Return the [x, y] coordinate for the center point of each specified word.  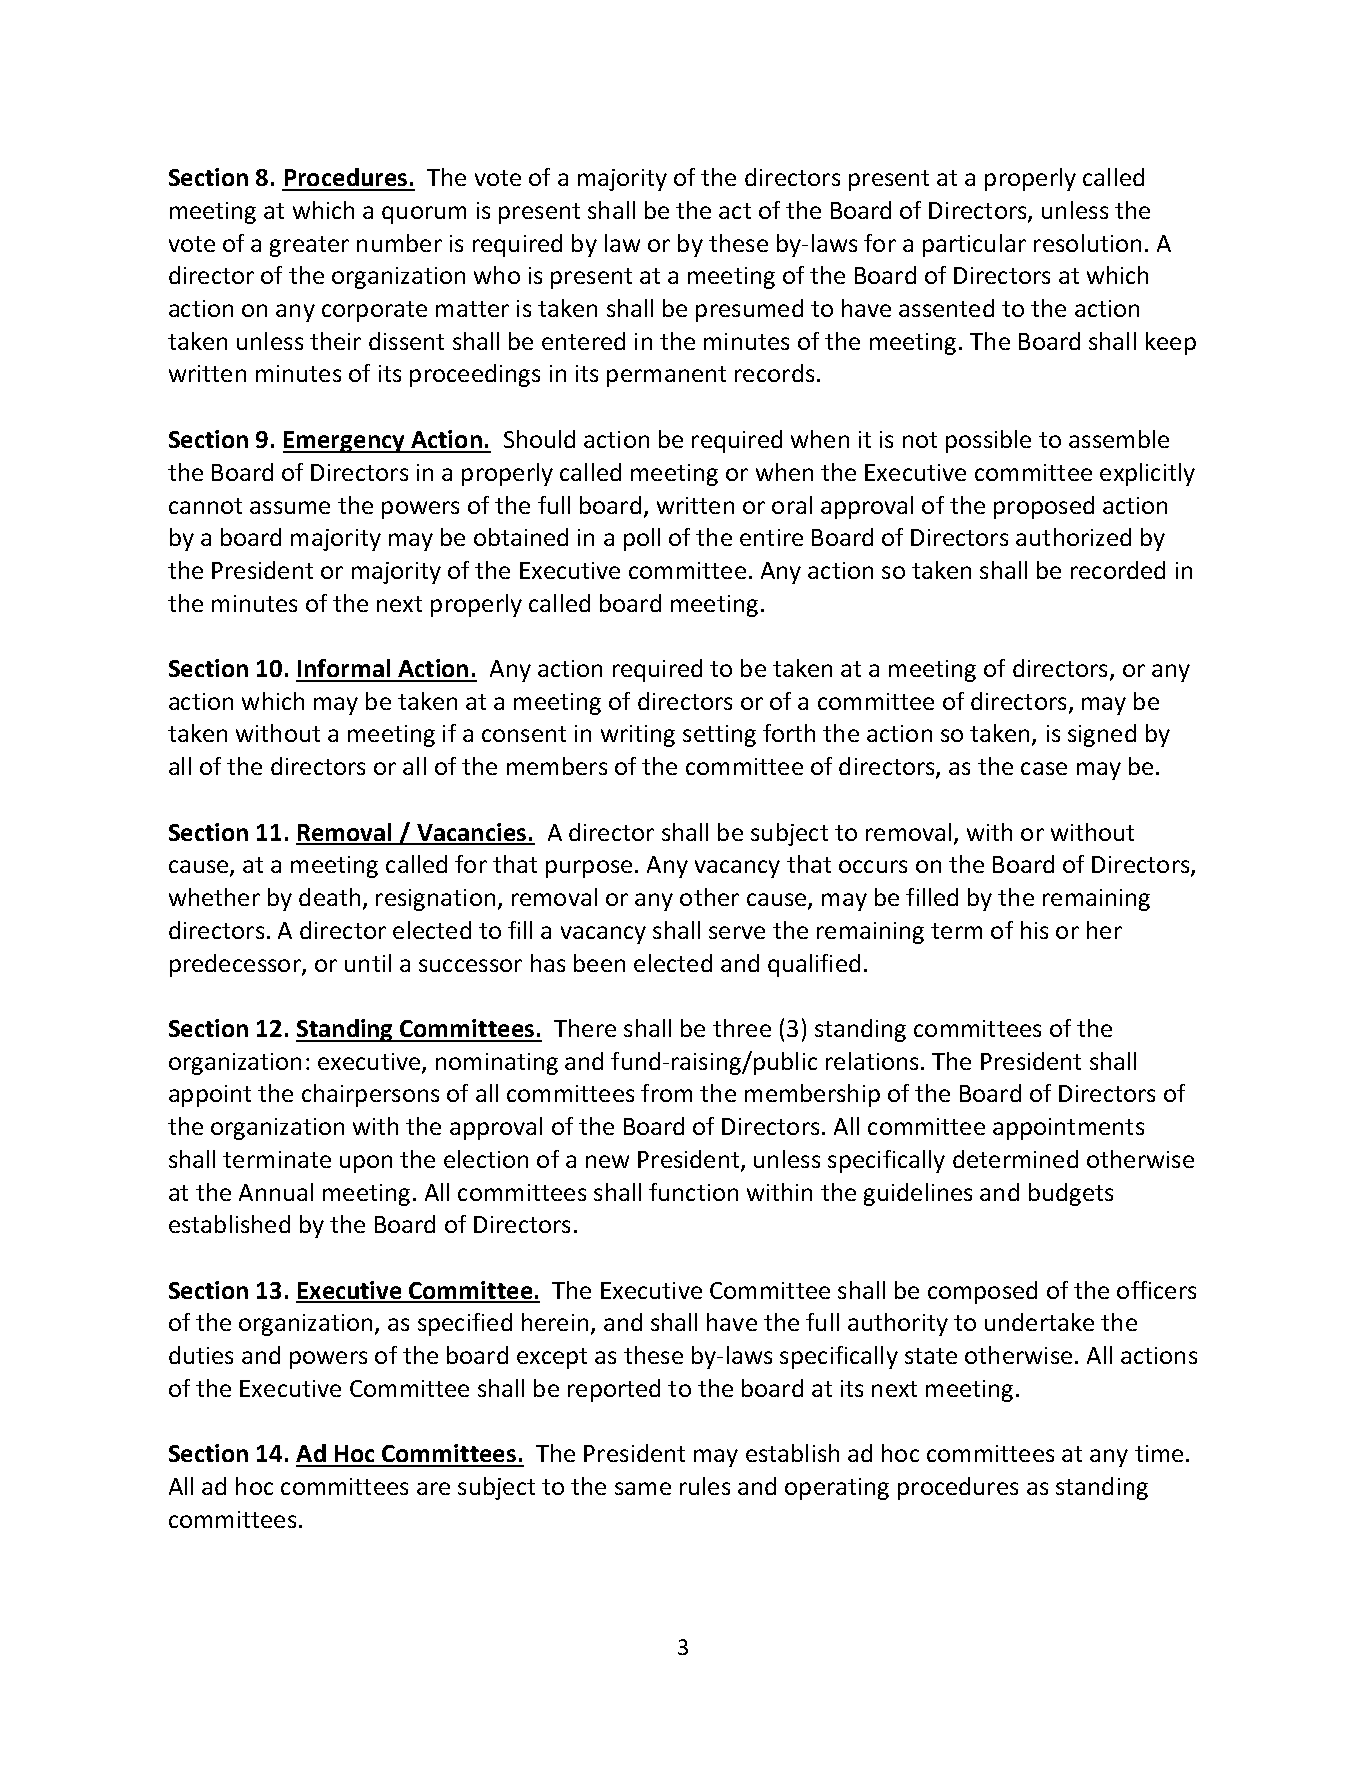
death [329, 897]
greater [309, 246]
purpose [589, 869]
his [1034, 930]
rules [705, 1486]
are [433, 1488]
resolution [1087, 243]
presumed [749, 310]
